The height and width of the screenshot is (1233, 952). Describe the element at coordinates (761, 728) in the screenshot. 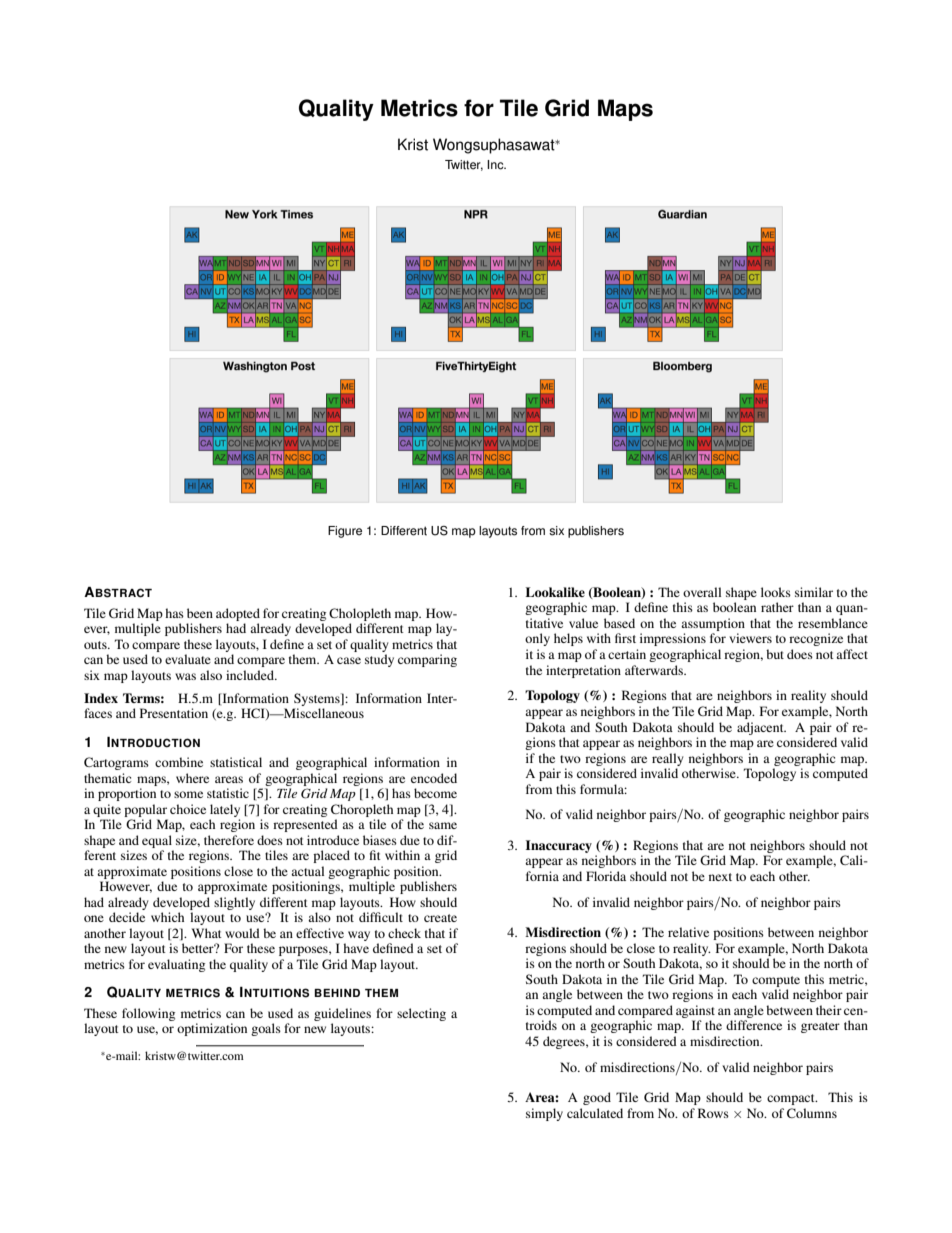

I see `adjacent` at that location.
